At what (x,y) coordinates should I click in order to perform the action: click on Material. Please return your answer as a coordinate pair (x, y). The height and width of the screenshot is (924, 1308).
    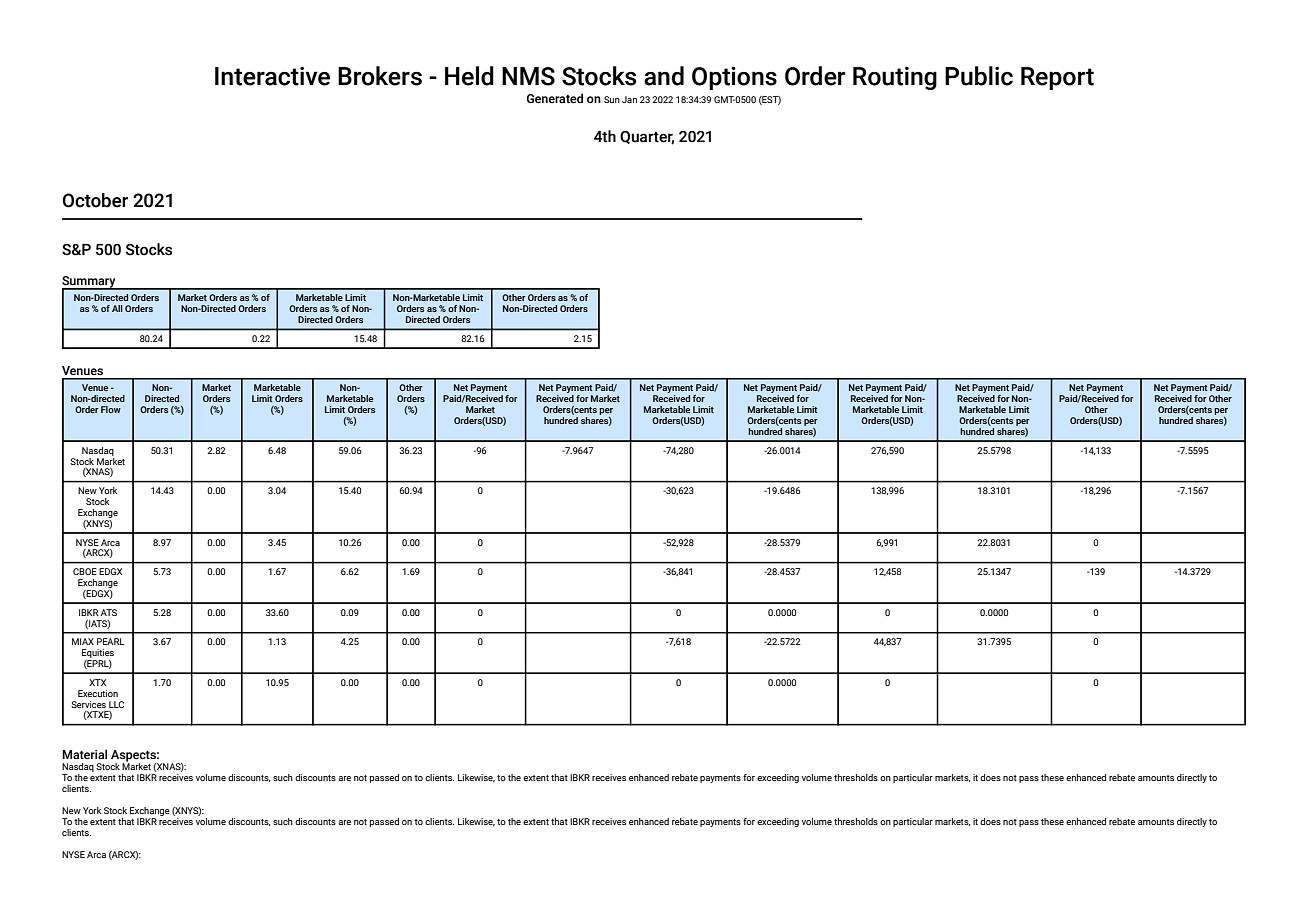
    Looking at the image, I should click on (84, 754).
